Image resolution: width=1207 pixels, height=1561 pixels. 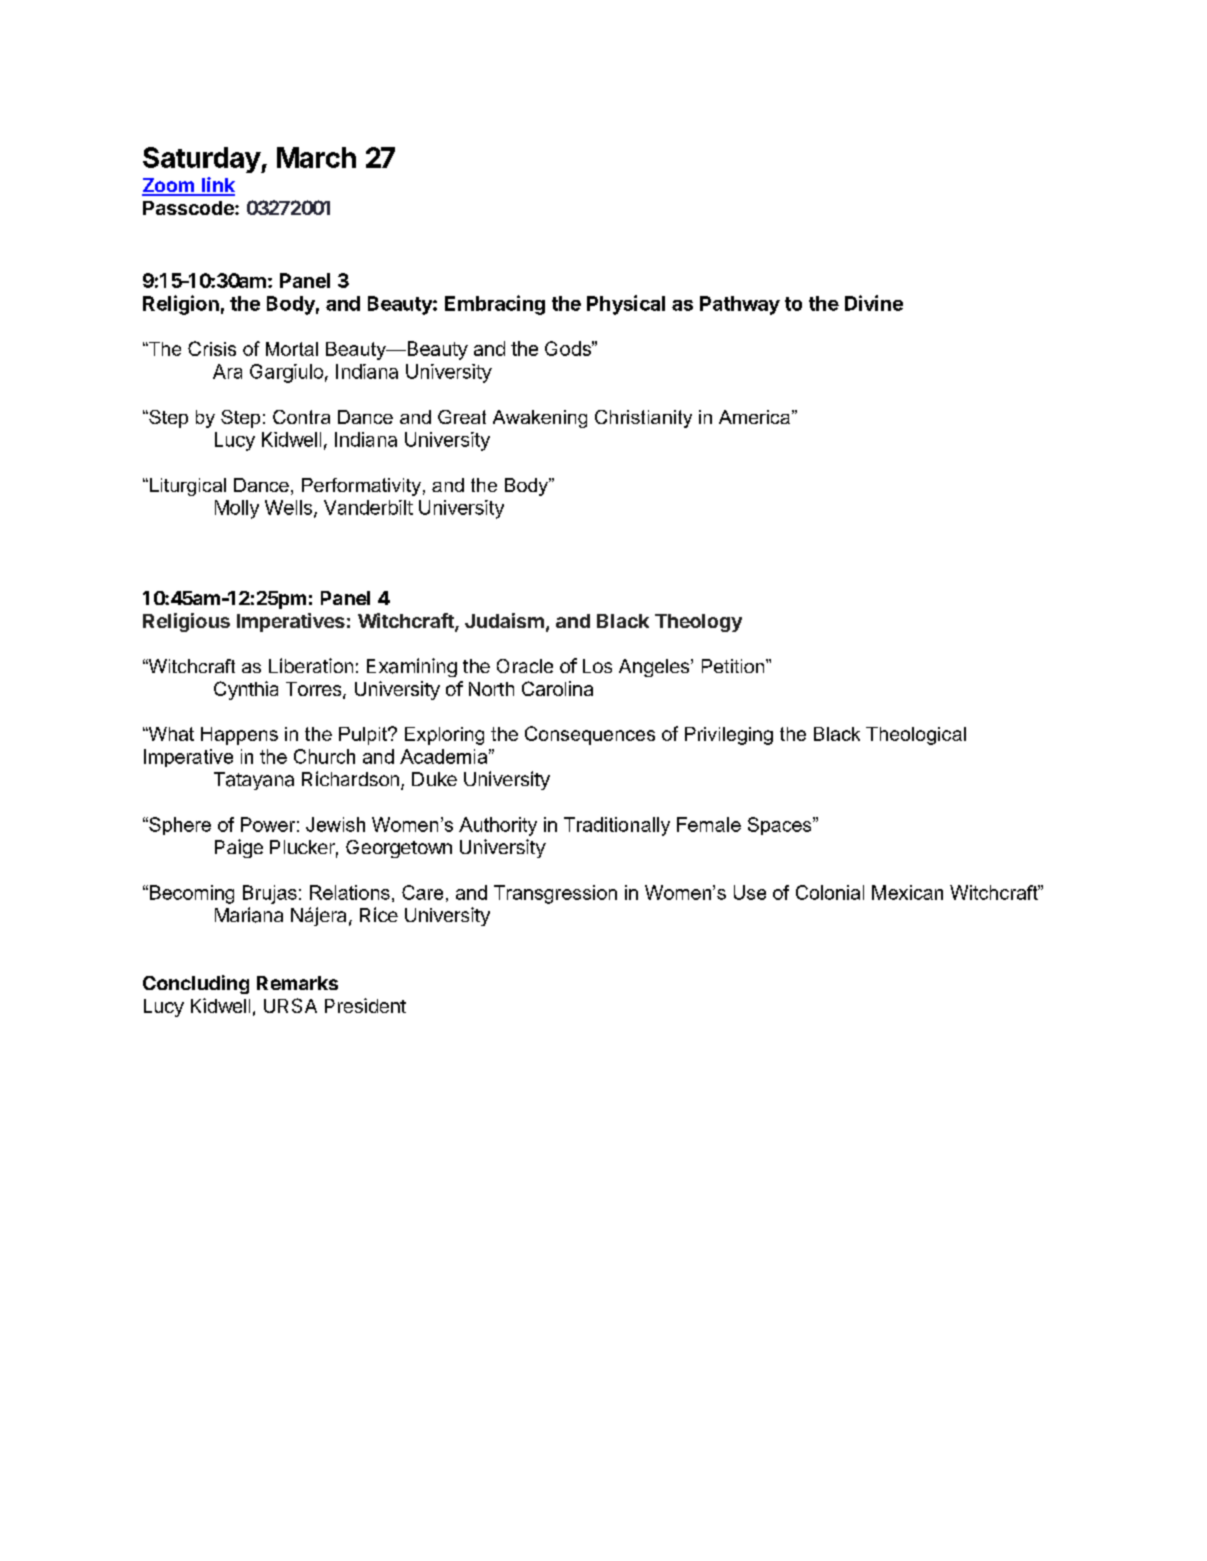 I want to click on Embracing, so click(x=495, y=305).
